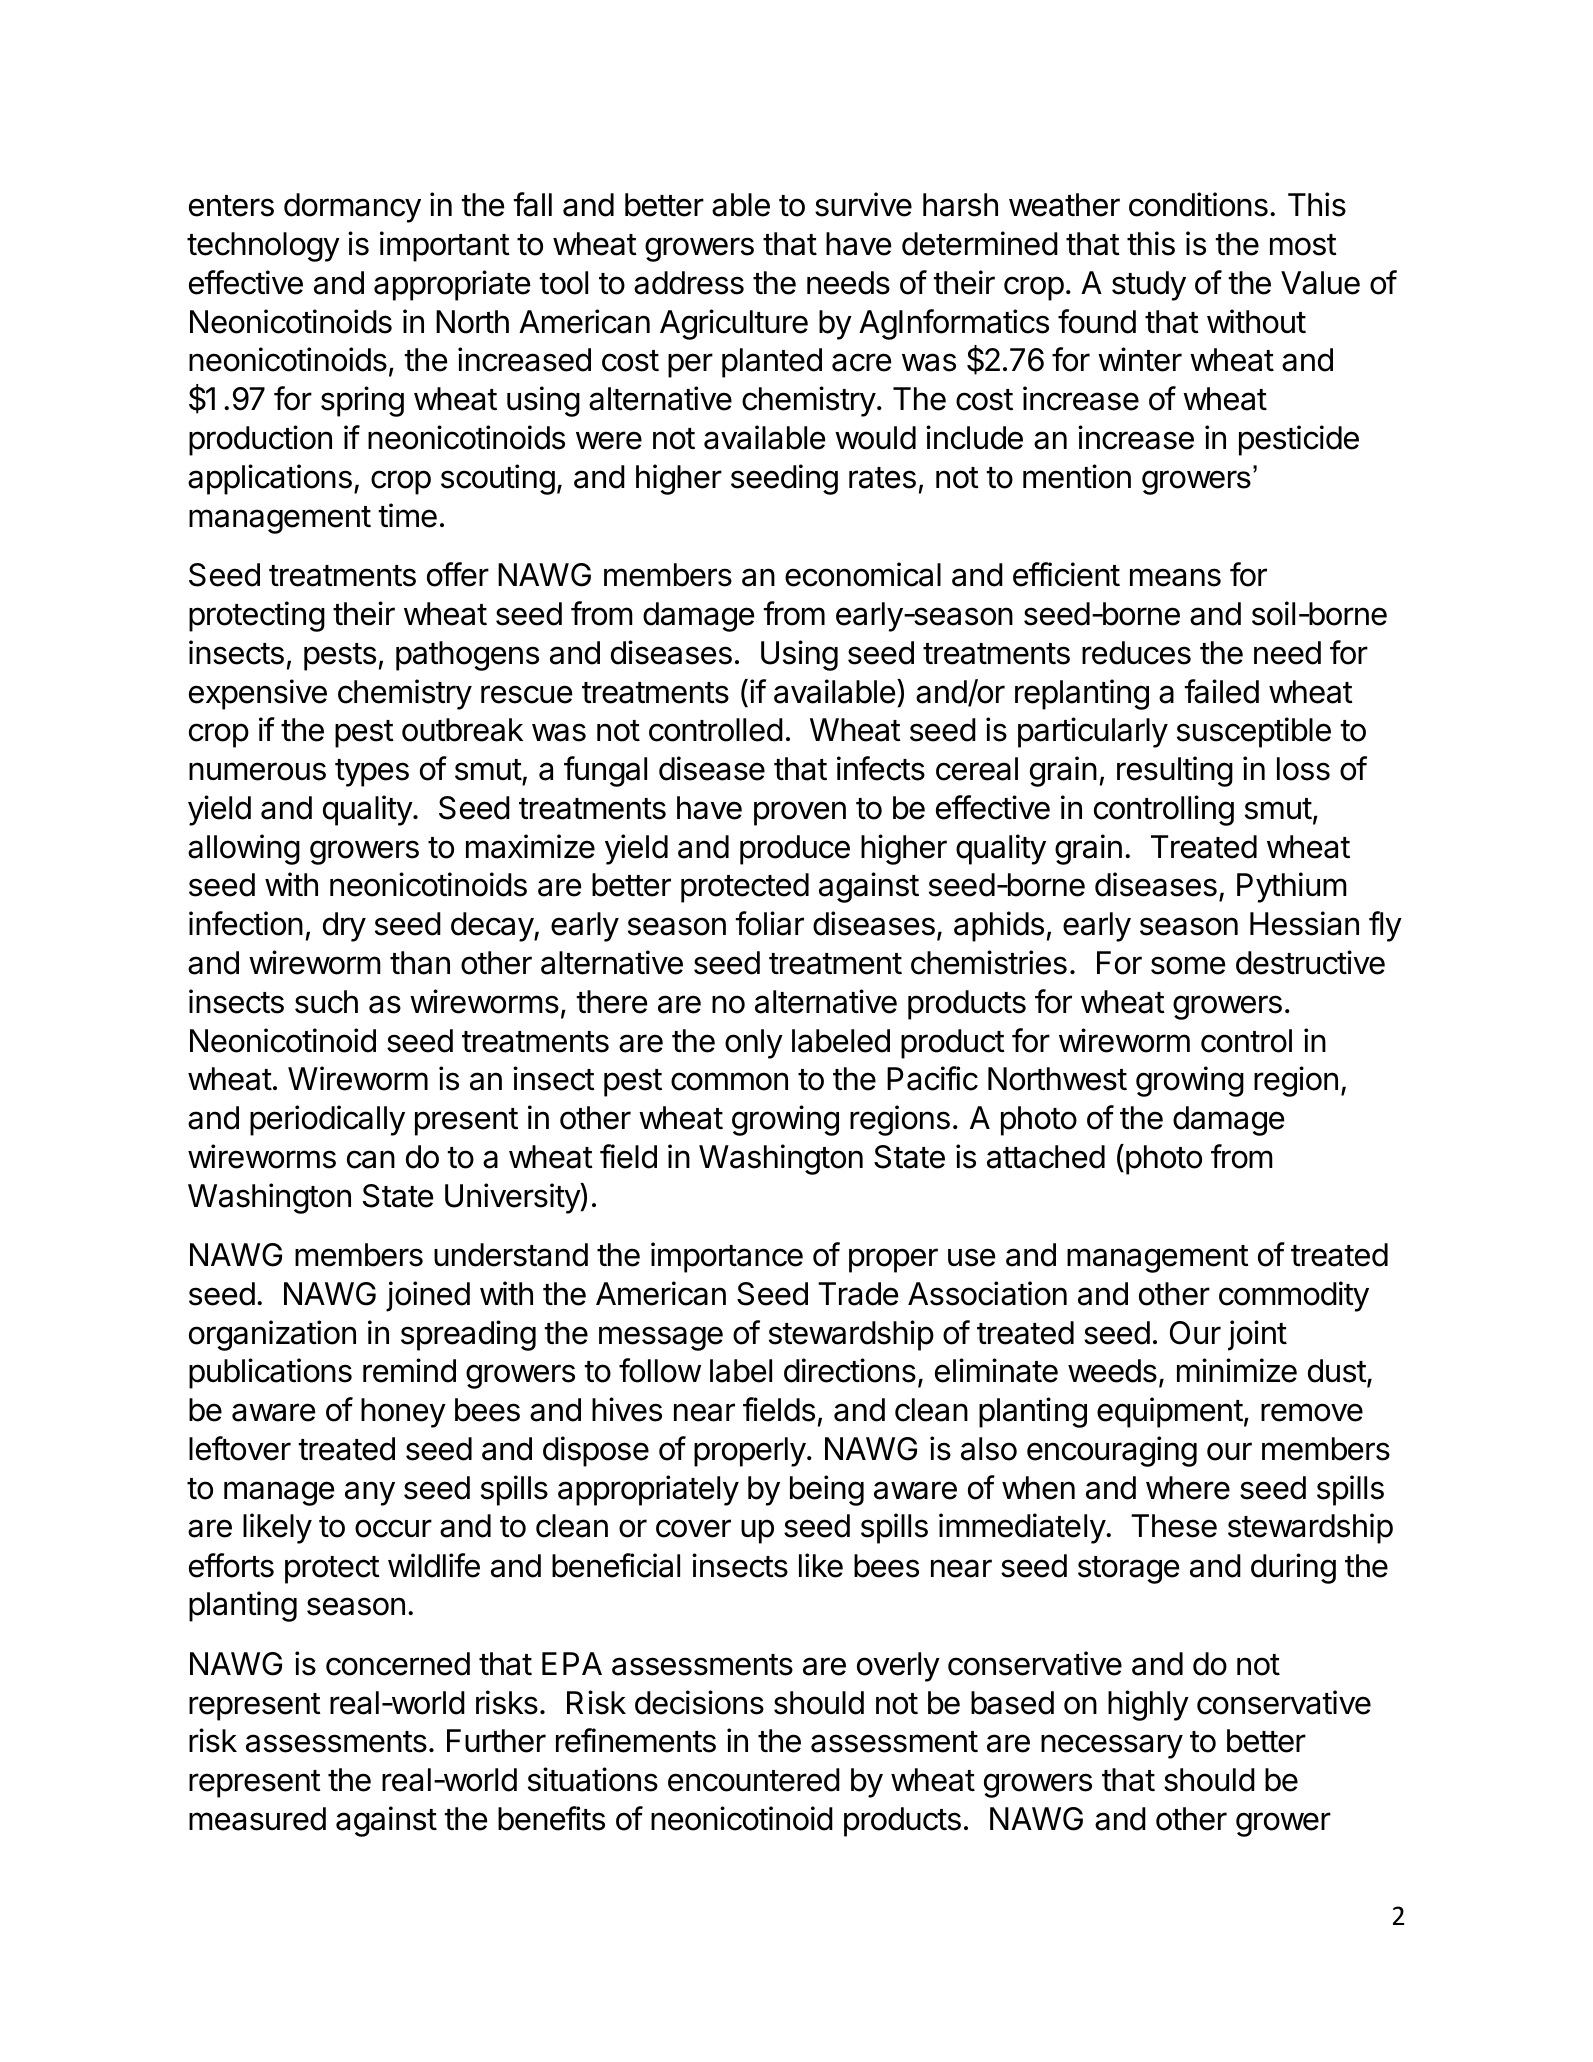 This image has width=1593, height=2062. Describe the element at coordinates (754, 1780) in the image. I see `encountered` at that location.
